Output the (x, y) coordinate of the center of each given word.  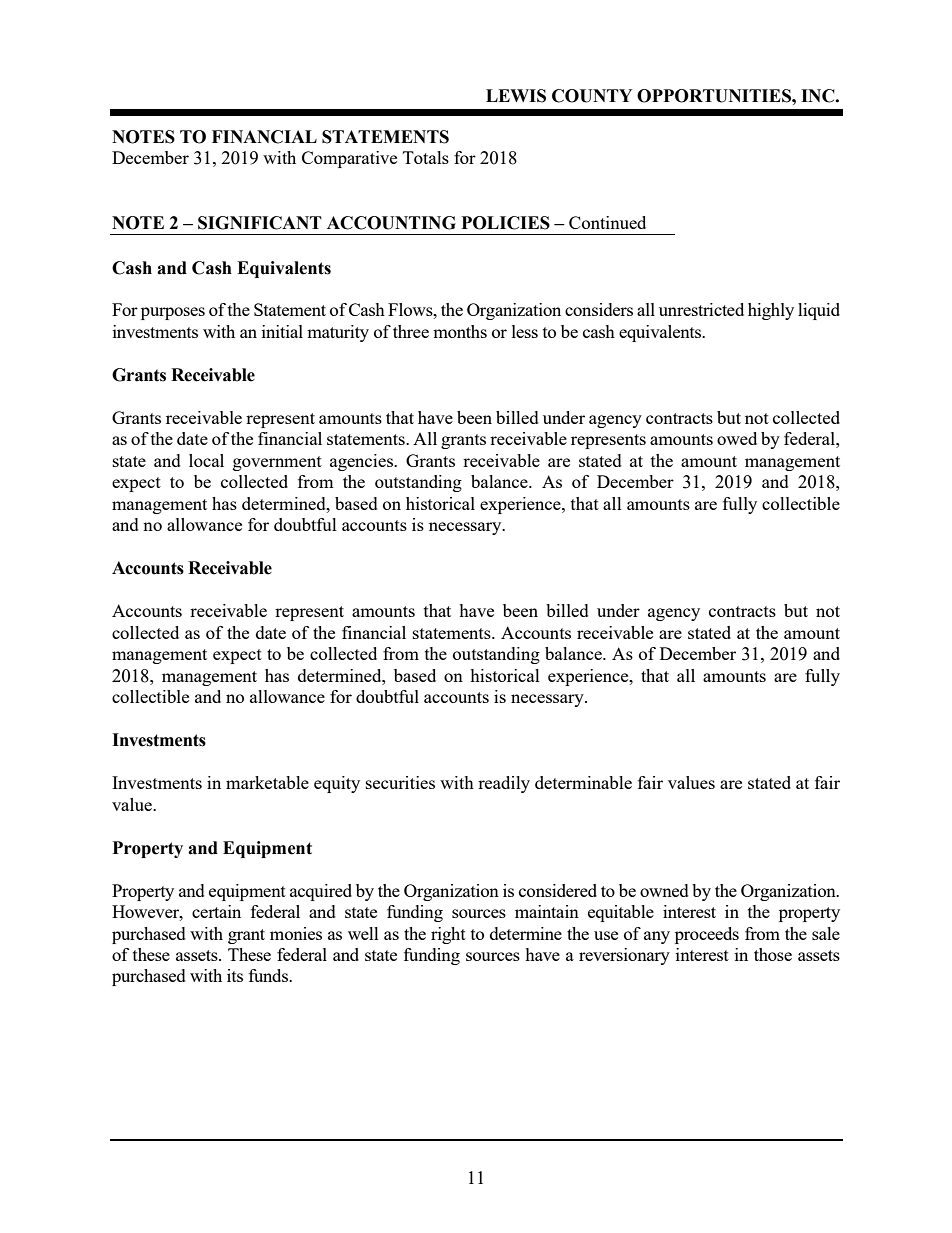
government (277, 463)
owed (737, 438)
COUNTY (592, 96)
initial (282, 331)
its (235, 975)
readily (504, 784)
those (773, 954)
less (525, 331)
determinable (583, 782)
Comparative (349, 159)
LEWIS (516, 96)
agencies (362, 462)
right (448, 935)
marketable (267, 782)
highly (771, 311)
